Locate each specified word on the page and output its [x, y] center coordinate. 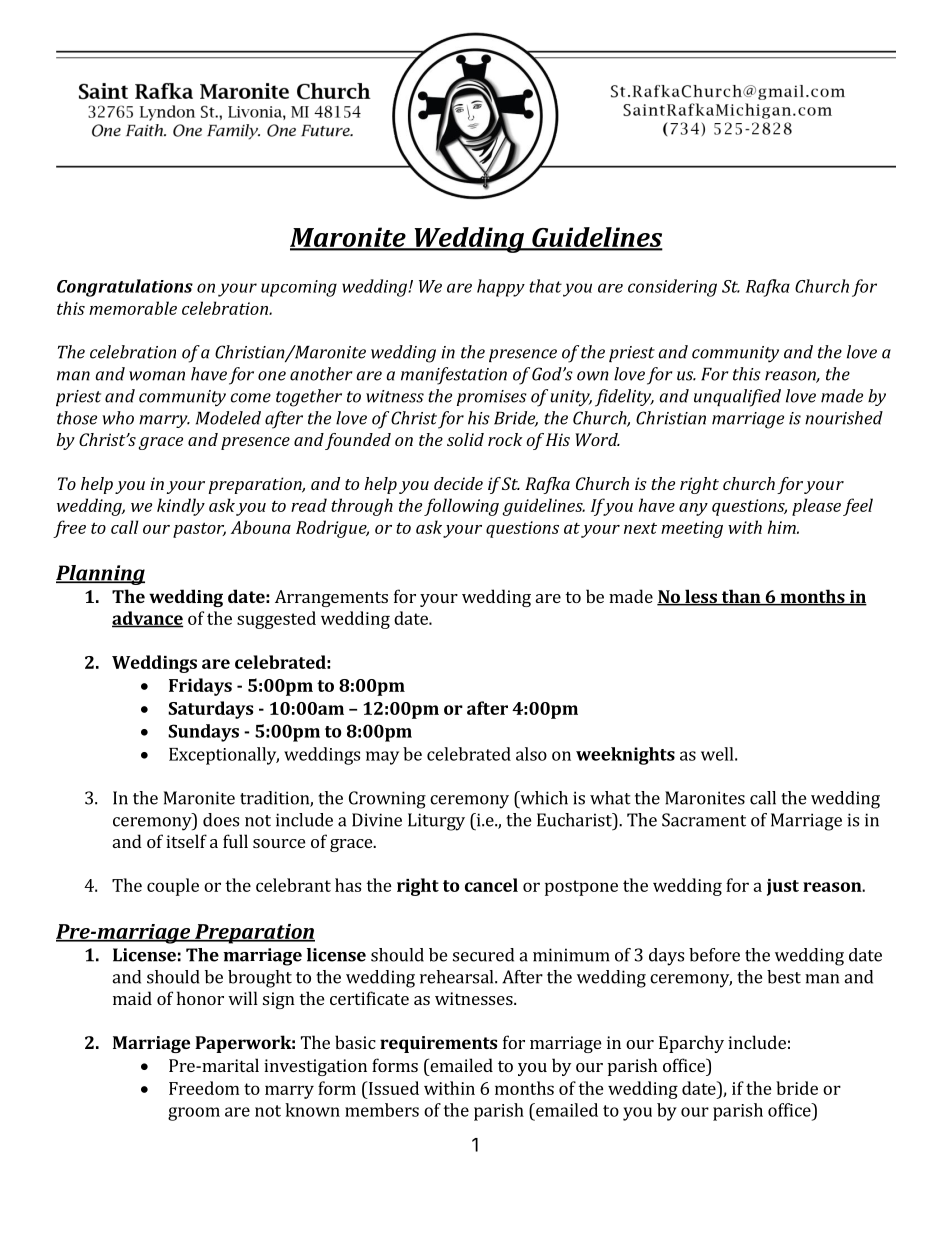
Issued [392, 1088]
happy [501, 288]
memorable [133, 308]
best [784, 977]
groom [194, 1114]
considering [672, 288]
